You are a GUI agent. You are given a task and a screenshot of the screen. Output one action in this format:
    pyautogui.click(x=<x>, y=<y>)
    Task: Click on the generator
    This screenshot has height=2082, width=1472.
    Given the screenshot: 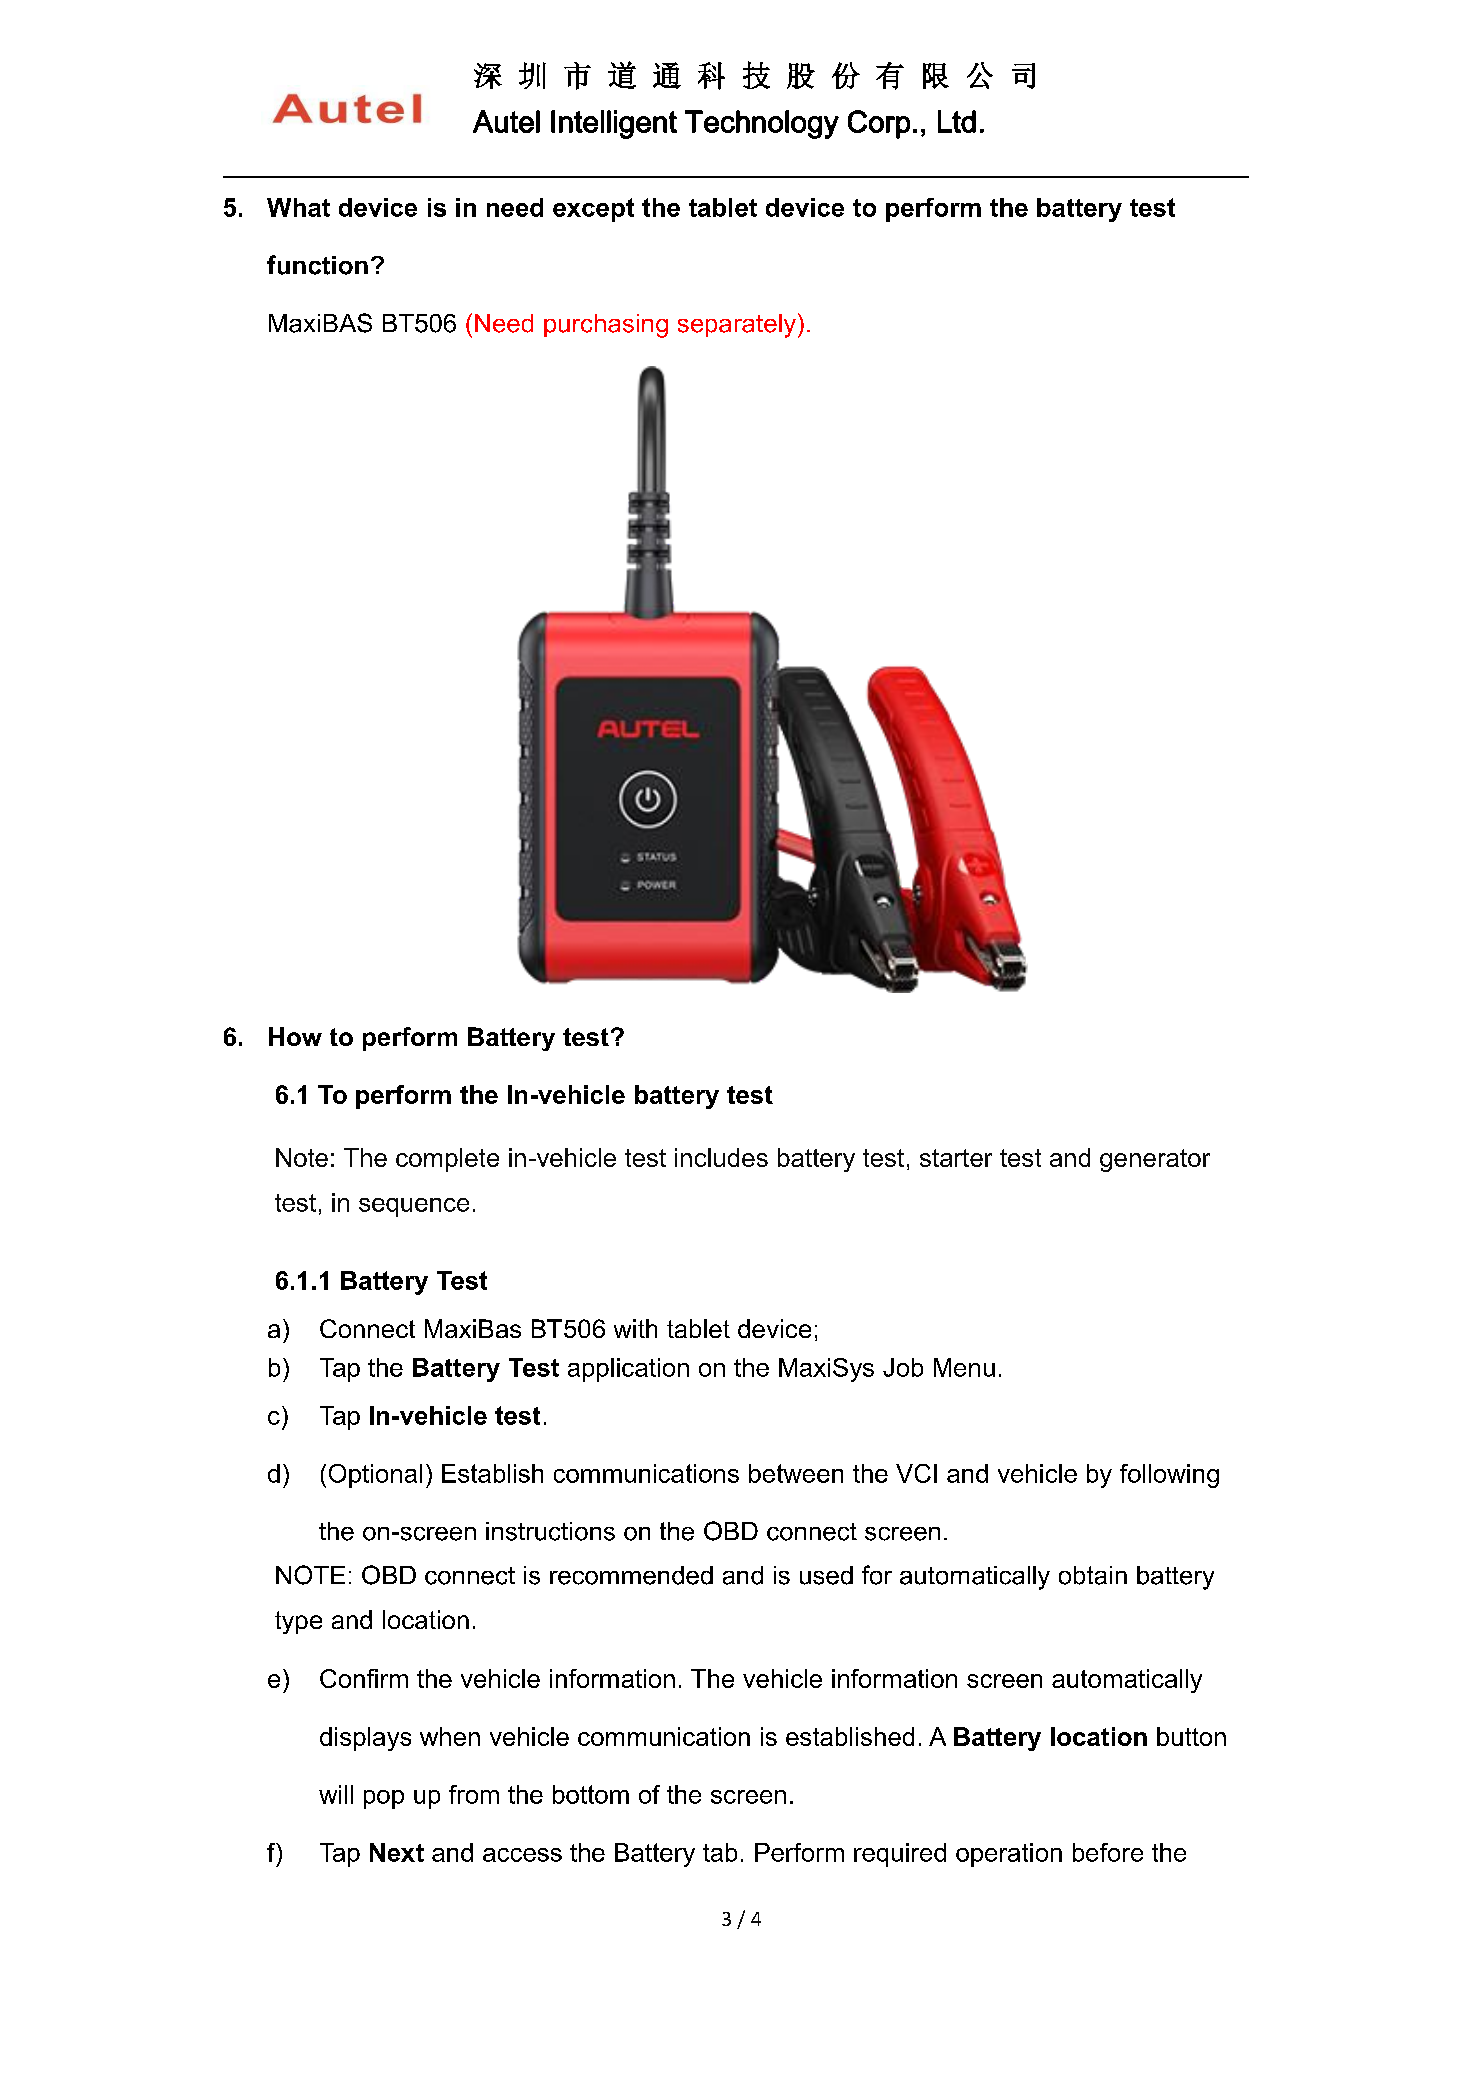 What is the action you would take?
    pyautogui.click(x=1155, y=1160)
